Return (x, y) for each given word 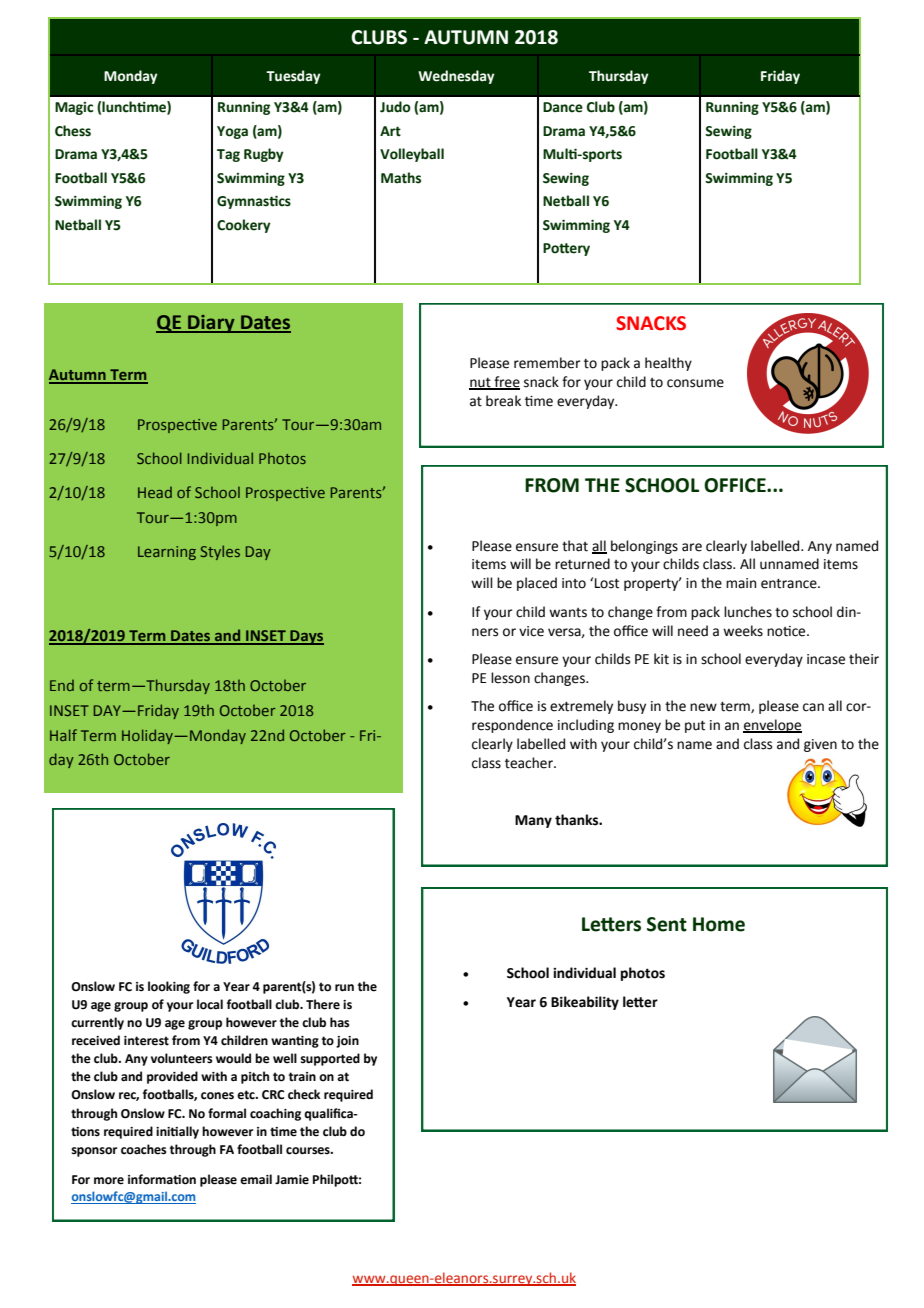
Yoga (232, 132)
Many (533, 821)
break (503, 401)
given (820, 745)
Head (155, 492)
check (304, 1094)
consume (695, 383)
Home (719, 924)
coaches (144, 1149)
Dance (563, 107)
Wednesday (456, 77)
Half (63, 735)
